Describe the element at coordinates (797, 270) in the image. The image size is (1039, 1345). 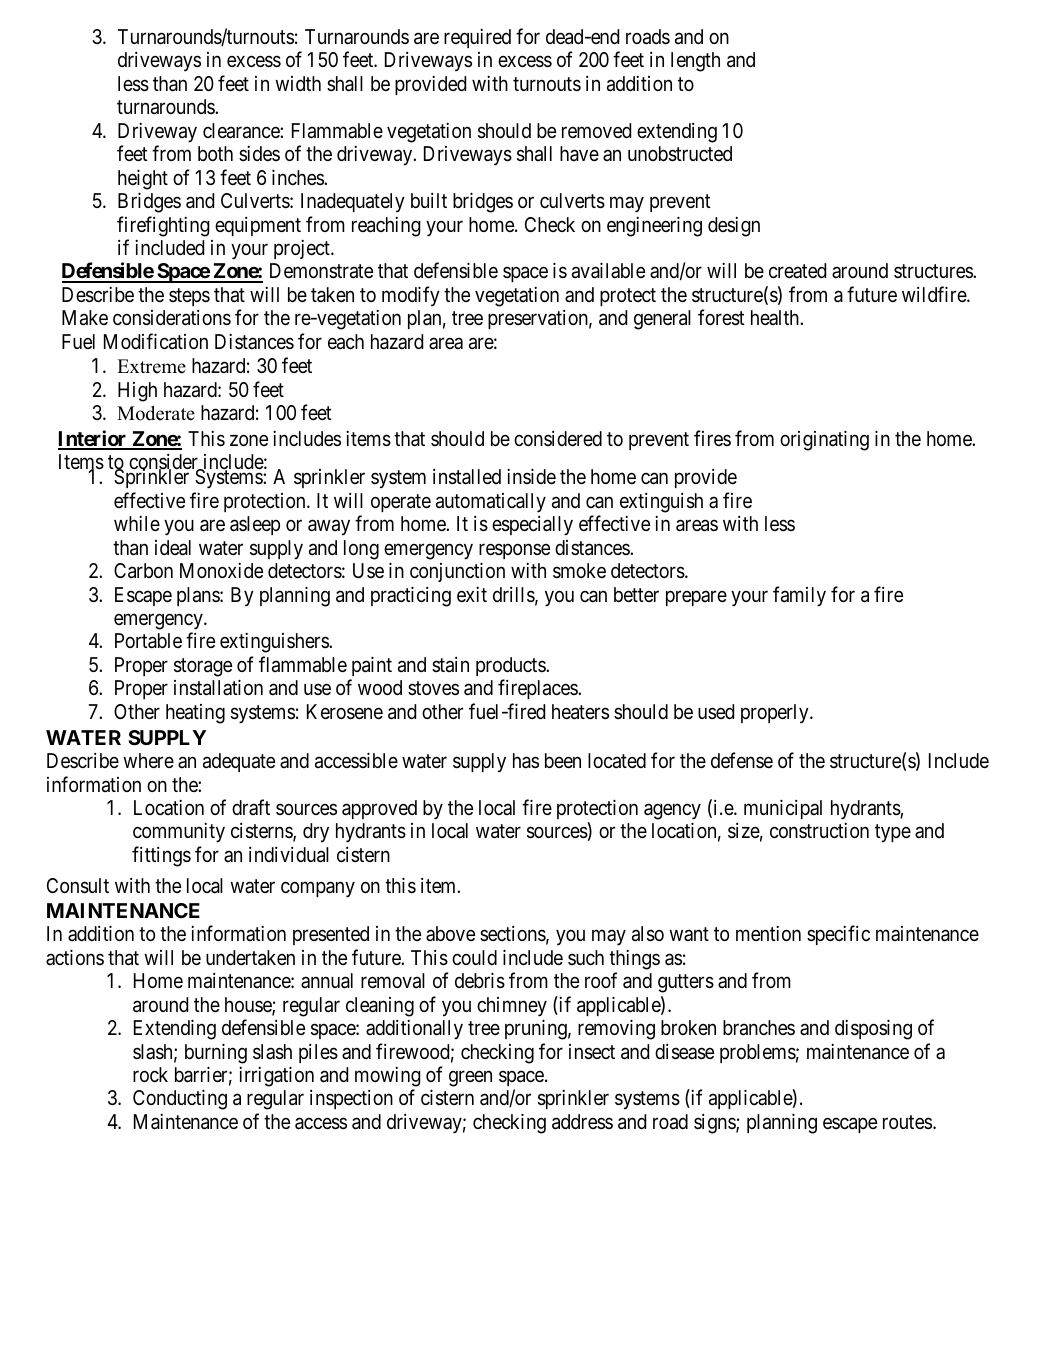
I see `created` at that location.
